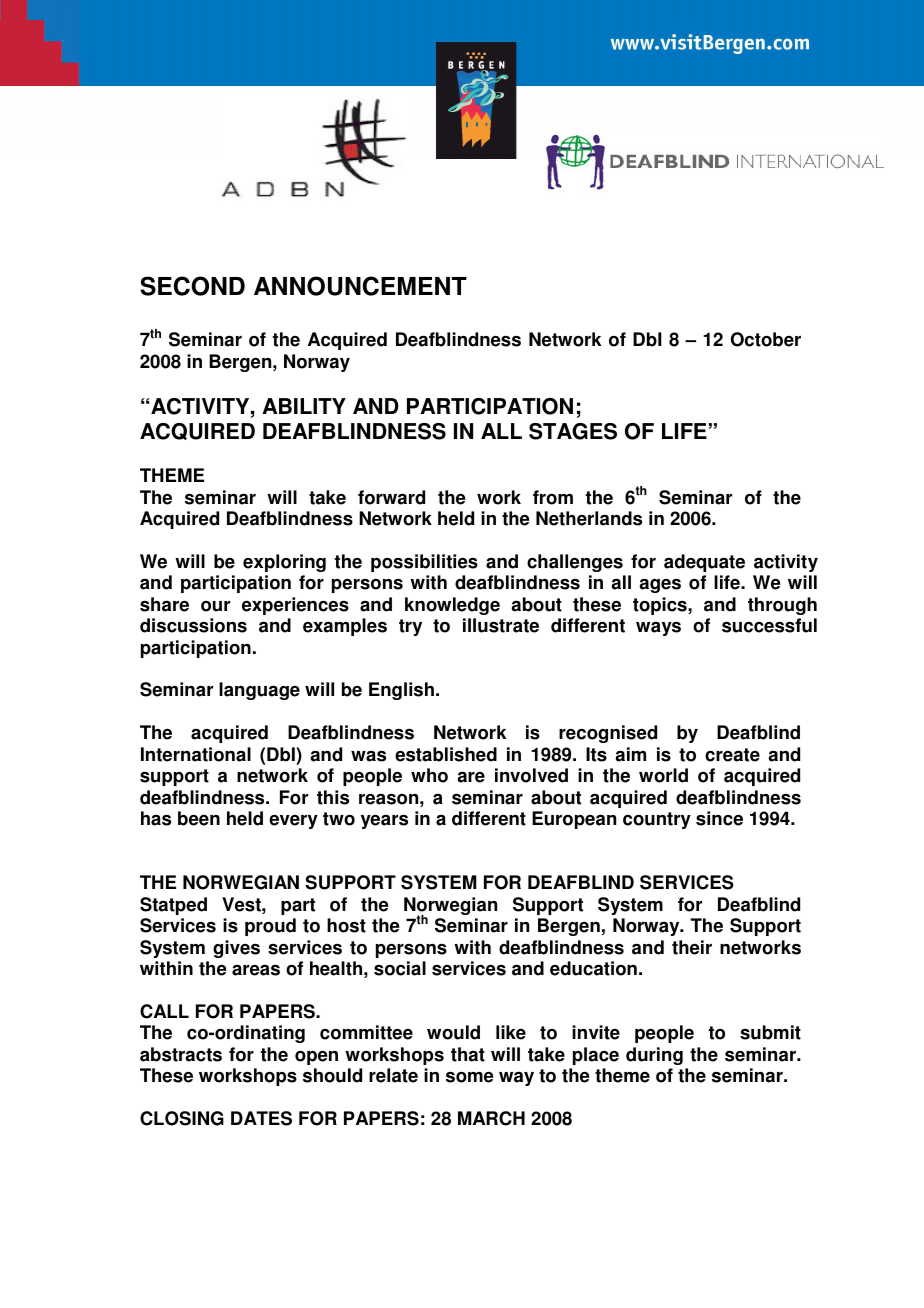 Image resolution: width=924 pixels, height=1308 pixels. I want to click on ANNOUNCEMENT, so click(360, 286).
